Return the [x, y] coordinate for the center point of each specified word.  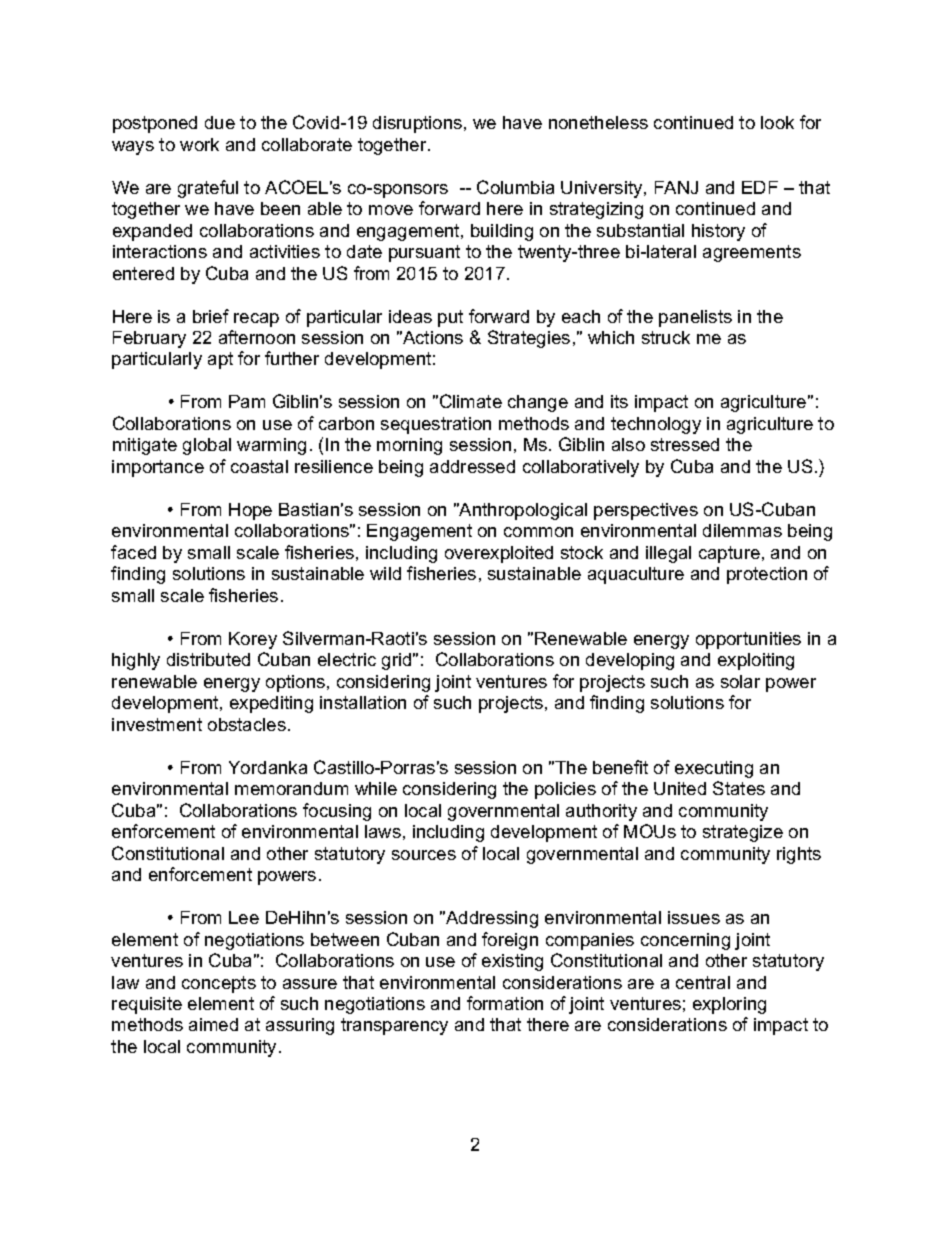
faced [133, 552]
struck [666, 337]
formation [505, 1003]
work [199, 144]
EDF [760, 187]
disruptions [419, 124]
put [450, 318]
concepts [219, 984]
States [739, 788]
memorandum [291, 788]
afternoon [257, 337]
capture [729, 554]
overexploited [499, 554]
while [376, 788]
